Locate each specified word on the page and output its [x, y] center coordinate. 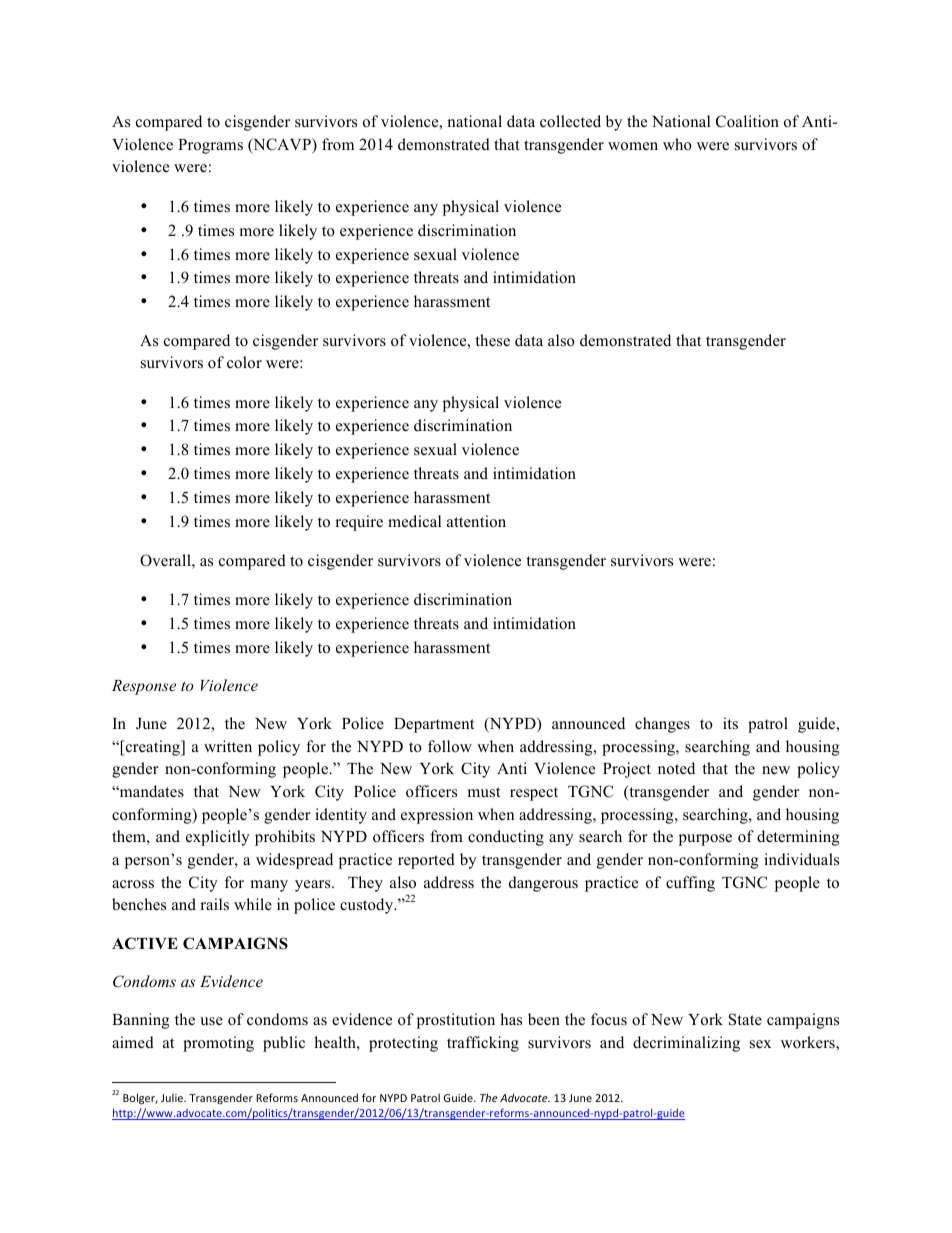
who [677, 144]
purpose [705, 840]
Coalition [747, 121]
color [244, 362]
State [745, 1019]
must [483, 792]
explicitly [218, 838]
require [359, 523]
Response [144, 687]
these [492, 340]
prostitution [456, 1021]
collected [570, 121]
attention [476, 521]
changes [662, 725]
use [211, 1021]
